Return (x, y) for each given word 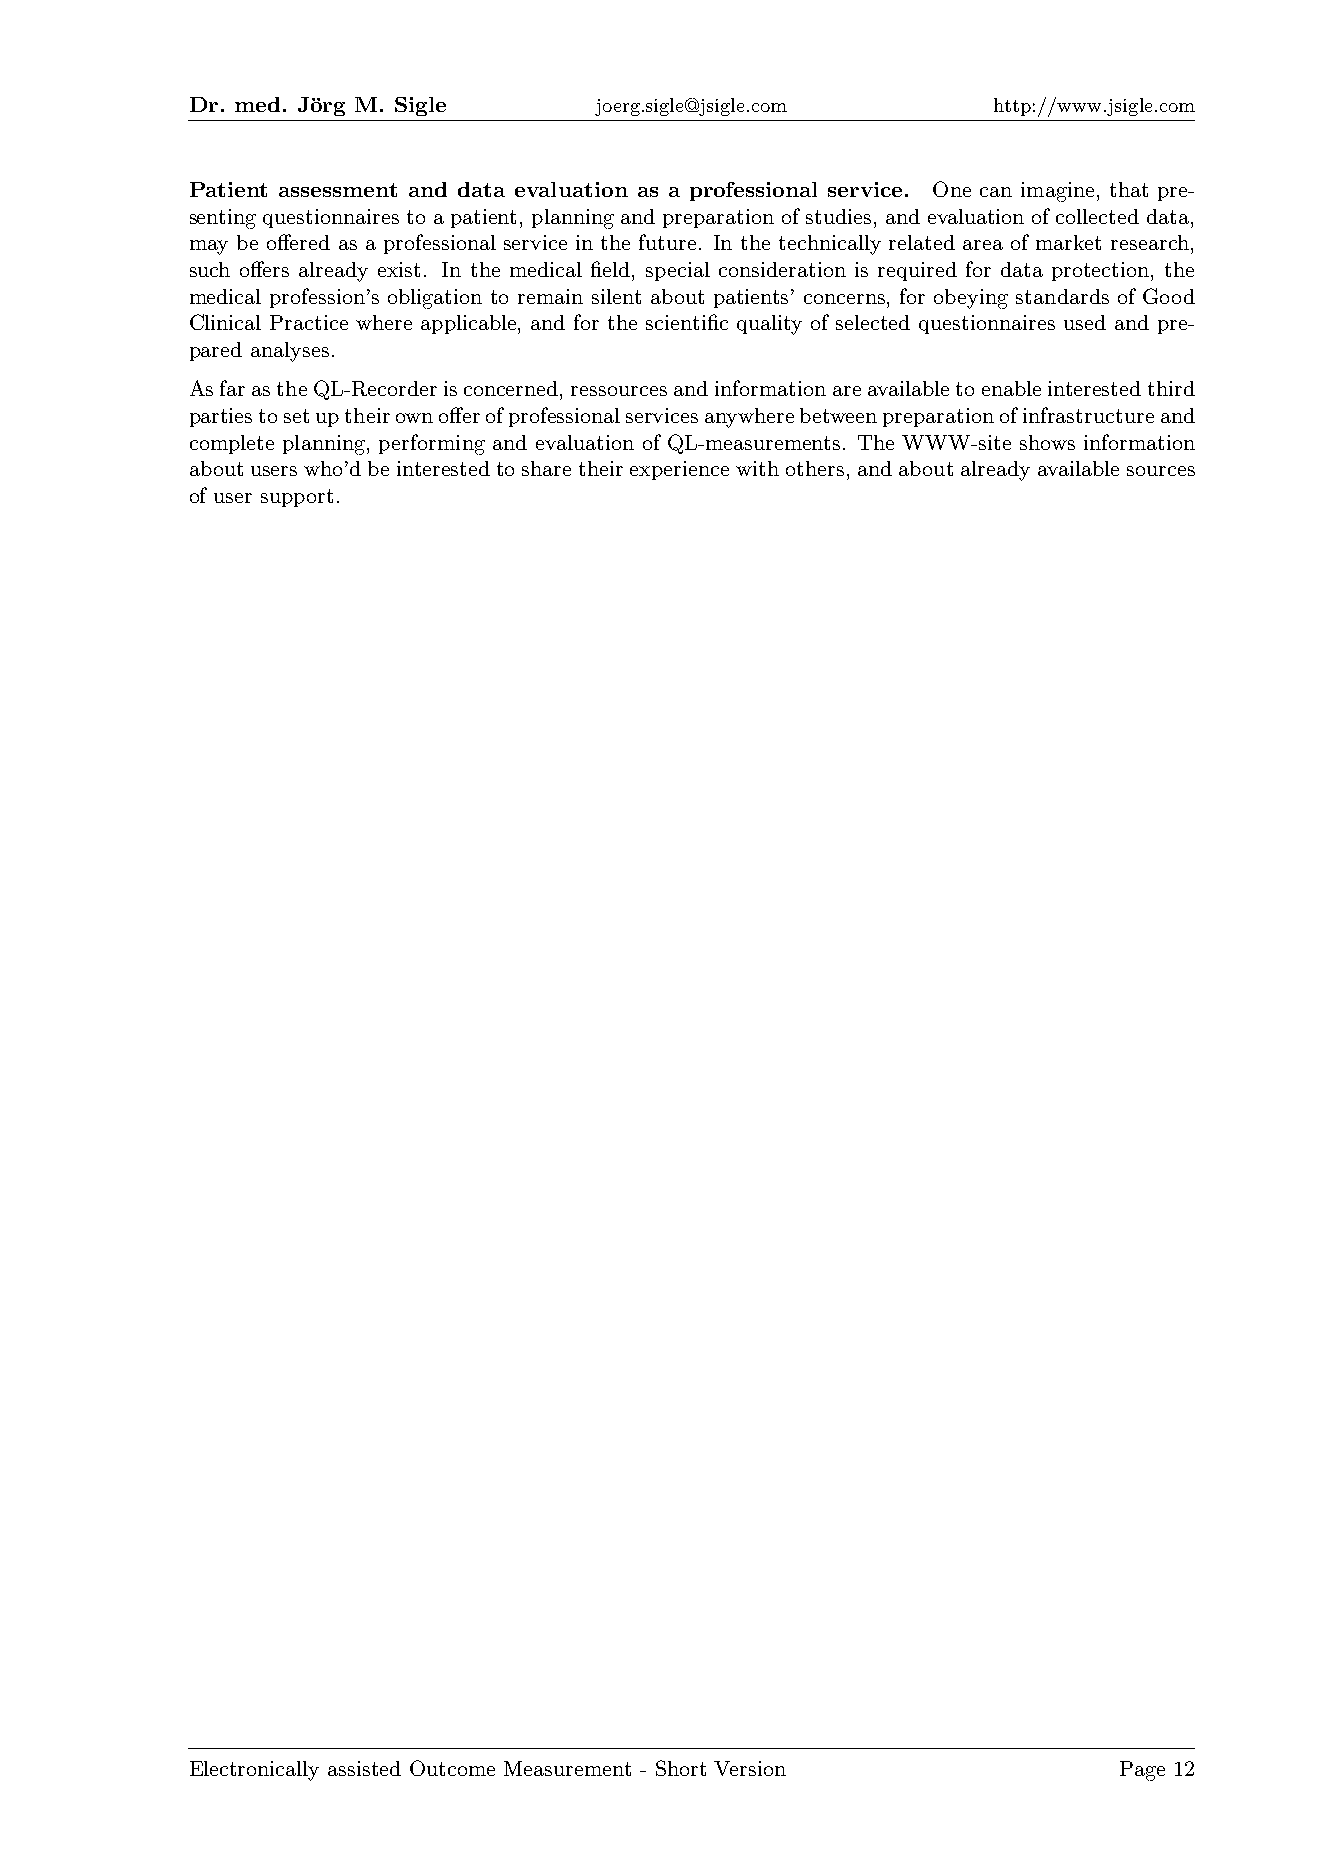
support (297, 498)
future (669, 242)
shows (1047, 442)
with (757, 468)
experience (679, 470)
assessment (338, 190)
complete (232, 444)
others (815, 468)
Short (681, 1768)
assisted (364, 1768)
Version (750, 1768)
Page (1142, 1771)
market (1068, 242)
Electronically (254, 1771)
